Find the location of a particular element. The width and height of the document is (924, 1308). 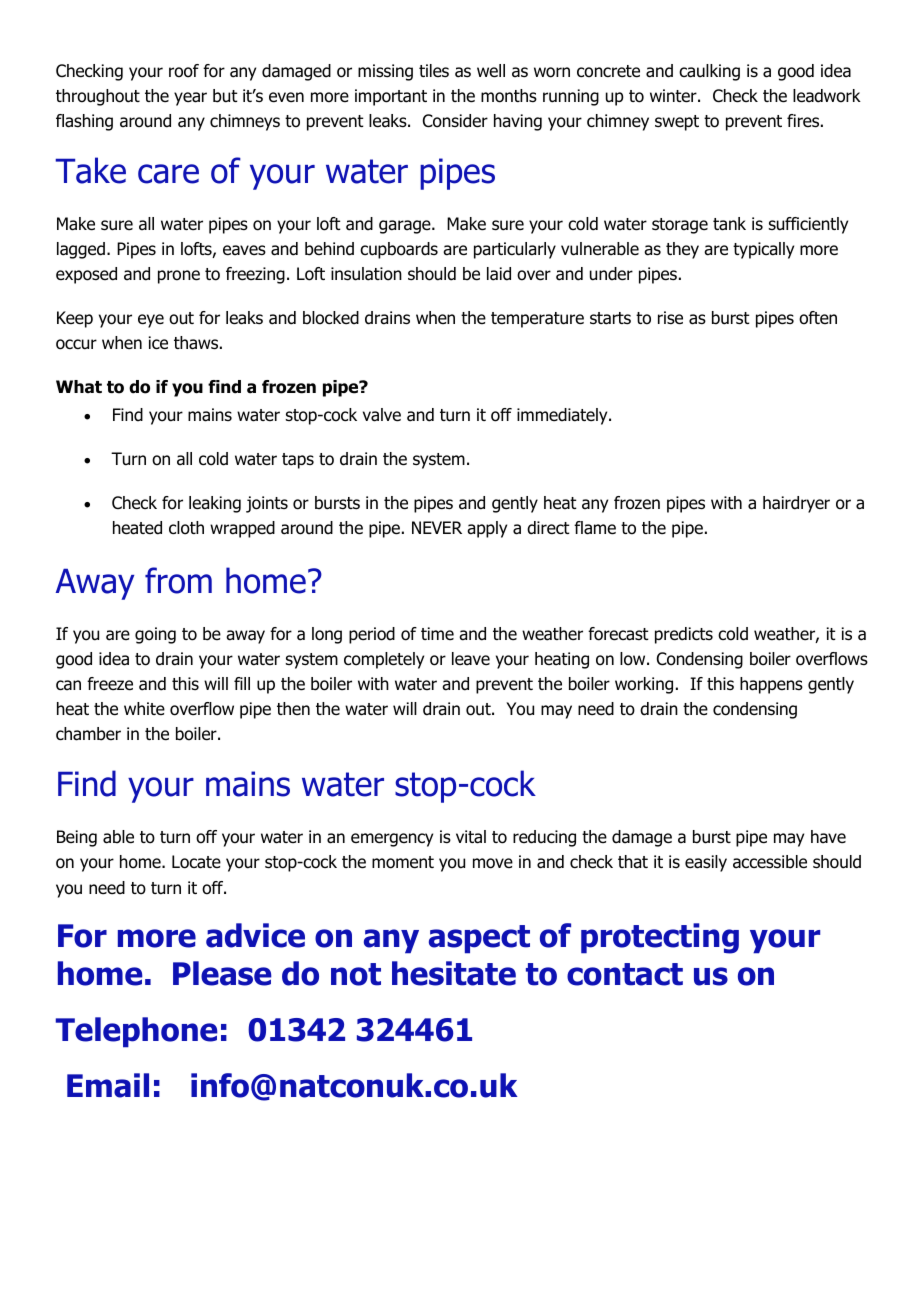

rise is located at coordinates (670, 318).
